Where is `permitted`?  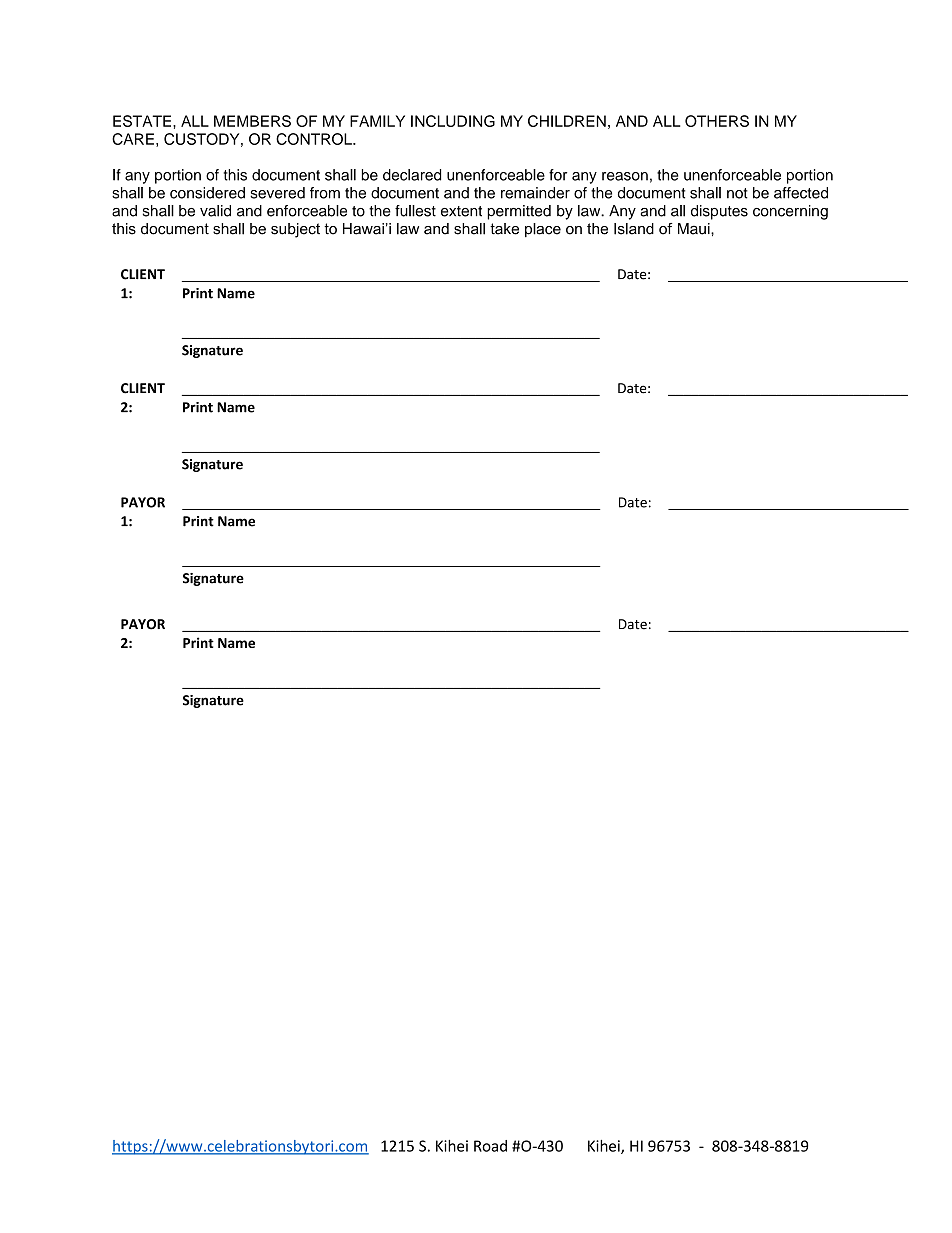 permitted is located at coordinates (519, 212).
